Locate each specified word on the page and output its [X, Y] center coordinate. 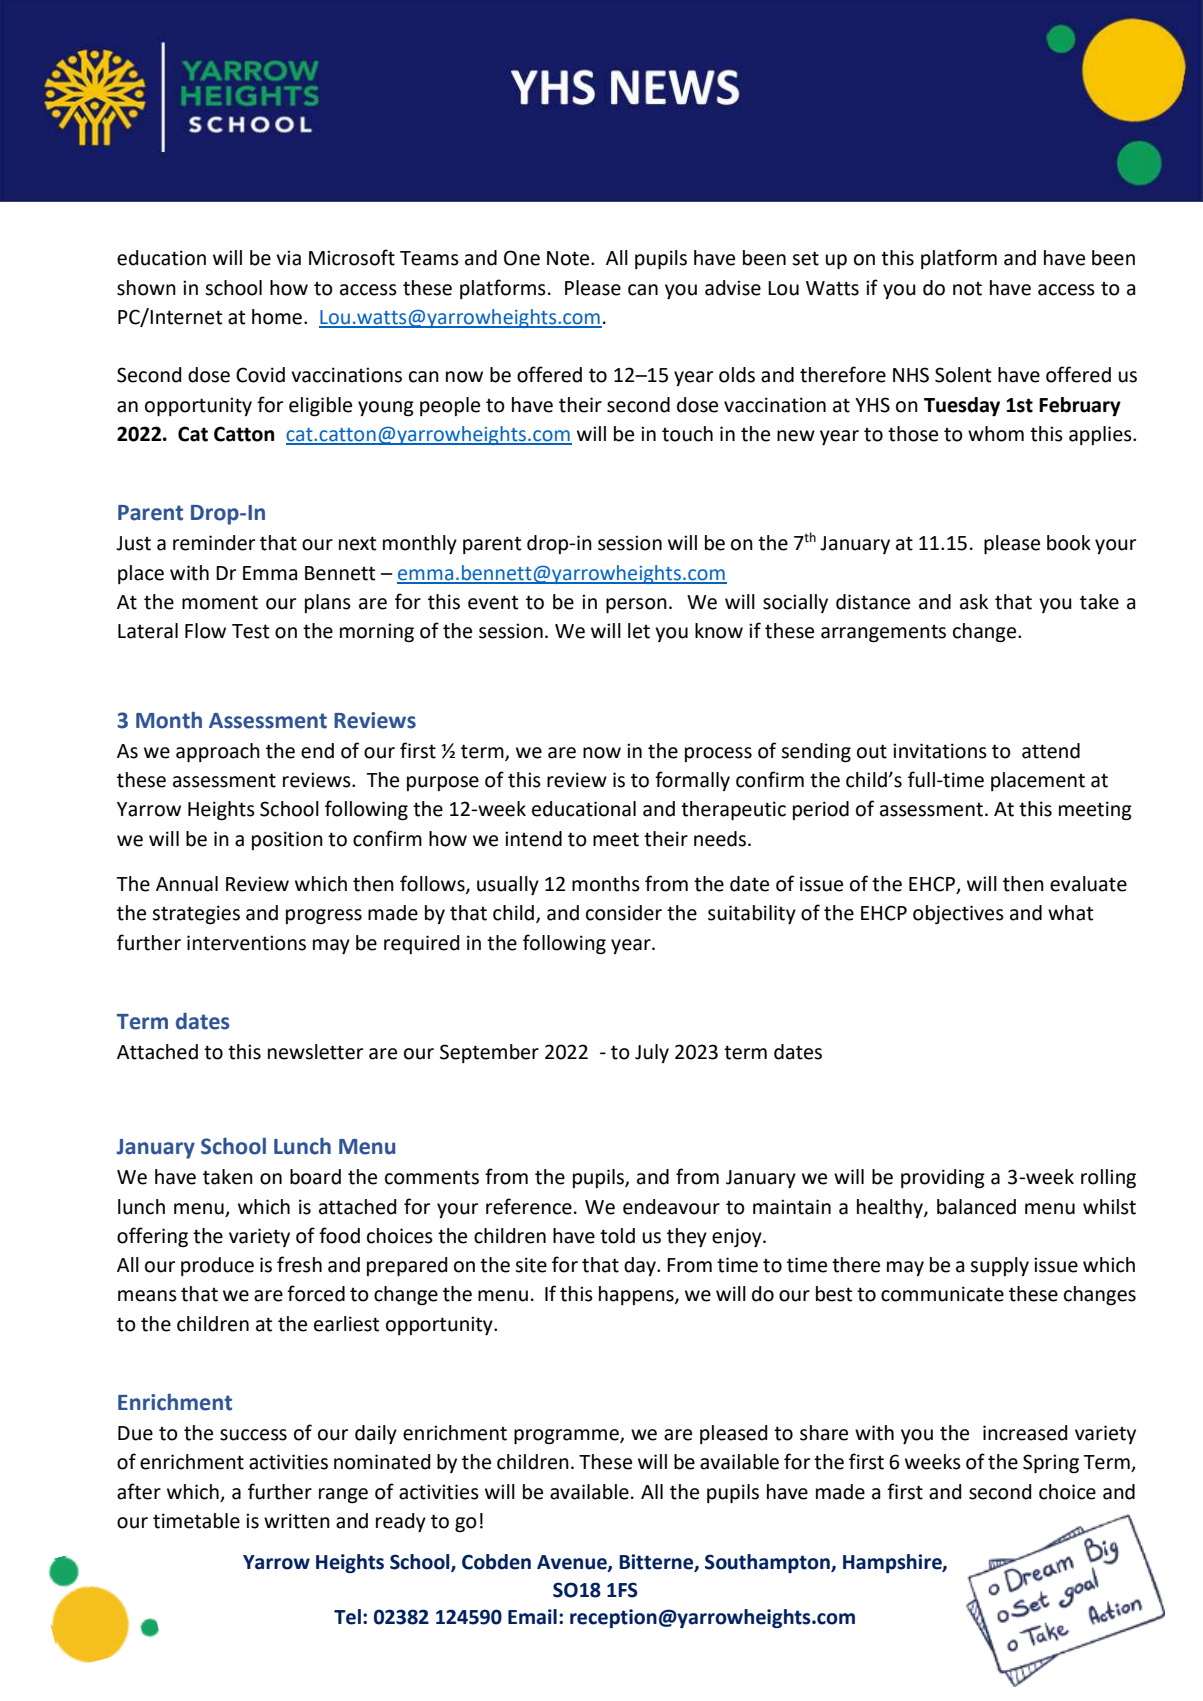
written [297, 1521]
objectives [958, 914]
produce [217, 1266]
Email [532, 1617]
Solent [963, 375]
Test [250, 631]
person [636, 605]
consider [624, 913]
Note [569, 258]
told [617, 1236]
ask [974, 602]
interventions [246, 943]
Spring [1051, 1464]
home [277, 317]
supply [999, 1266]
